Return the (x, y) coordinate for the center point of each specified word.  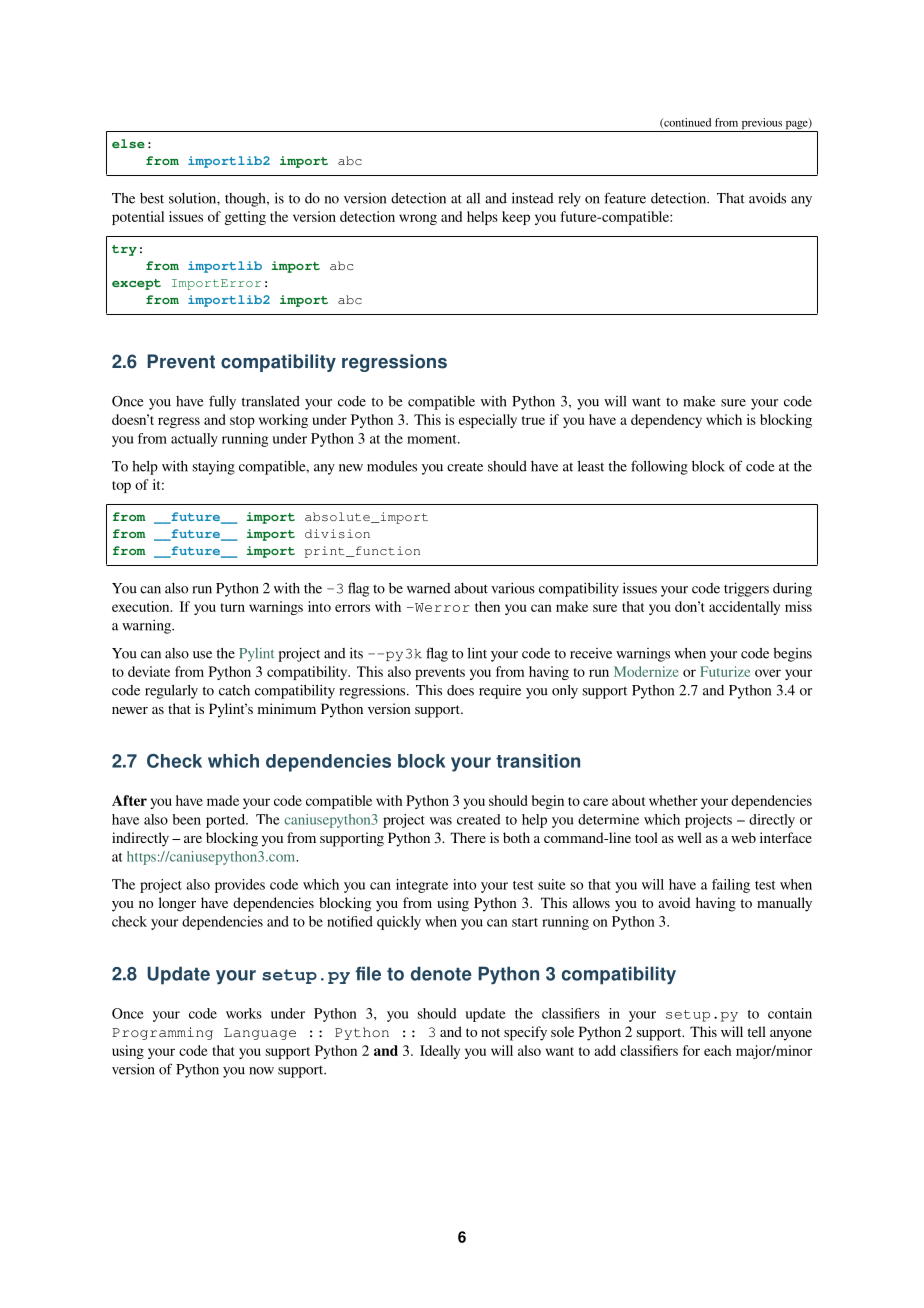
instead (532, 198)
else (128, 143)
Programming (162, 1033)
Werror (441, 607)
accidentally (744, 608)
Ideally (440, 1052)
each (718, 1050)
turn (233, 607)
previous (761, 125)
